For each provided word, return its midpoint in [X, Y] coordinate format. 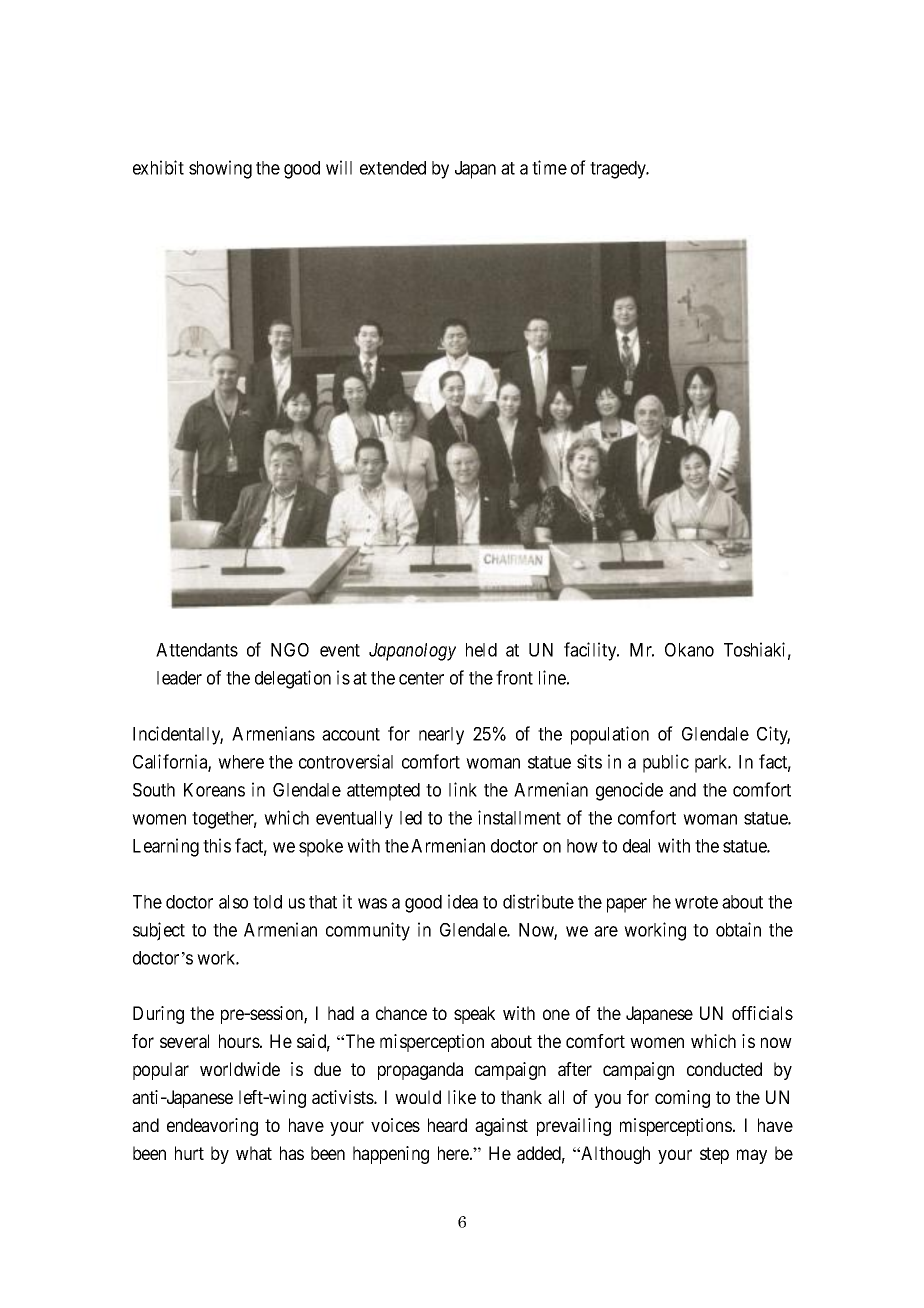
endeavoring [212, 1127]
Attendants [197, 650]
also [233, 902]
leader [179, 678]
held [481, 650]
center [421, 678]
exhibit [158, 167]
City [773, 735]
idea [463, 901]
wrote [696, 902]
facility [591, 651]
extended [393, 168]
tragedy [619, 170]
